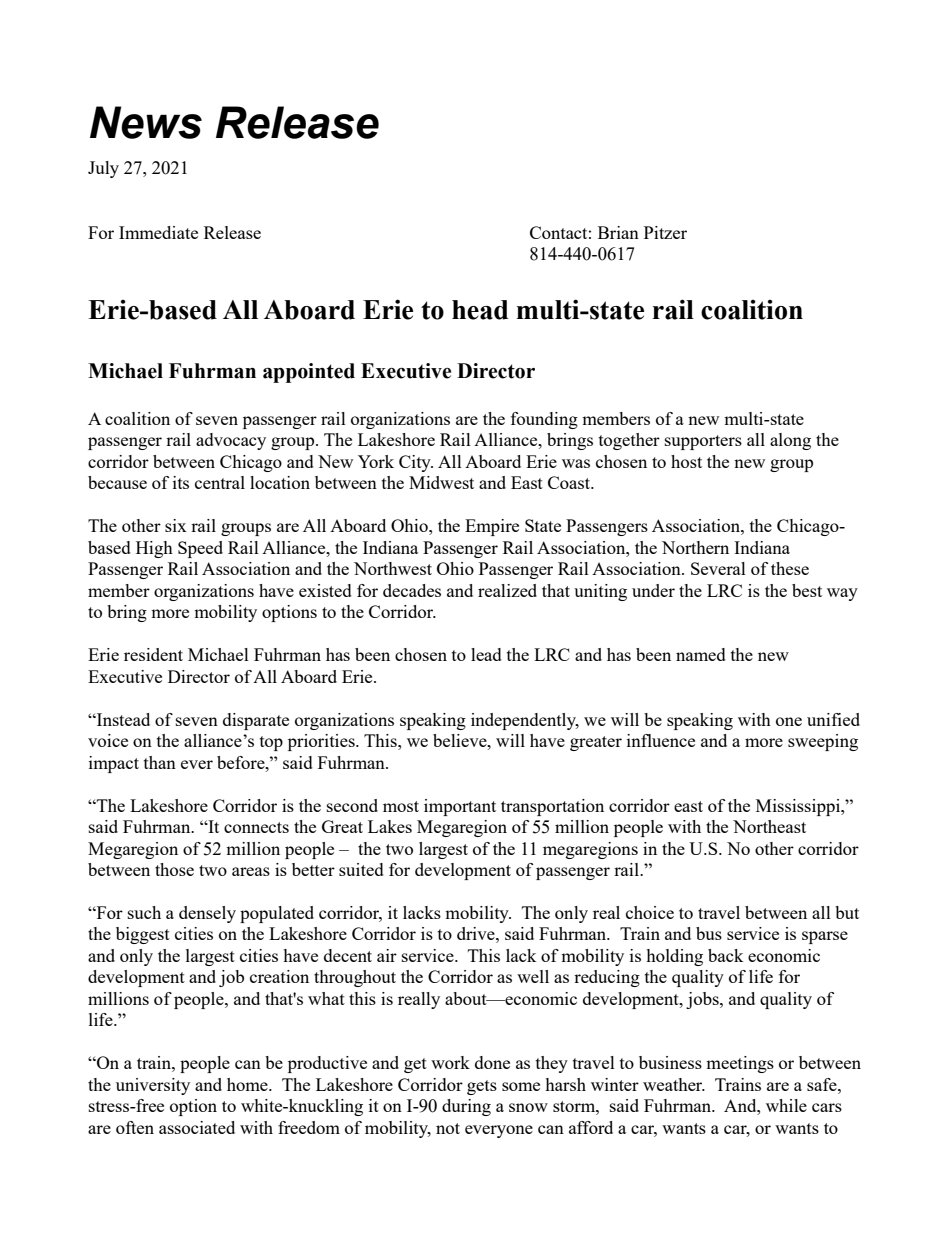 This image has width=952, height=1233. Describe the element at coordinates (790, 568) in the image. I see `these` at that location.
